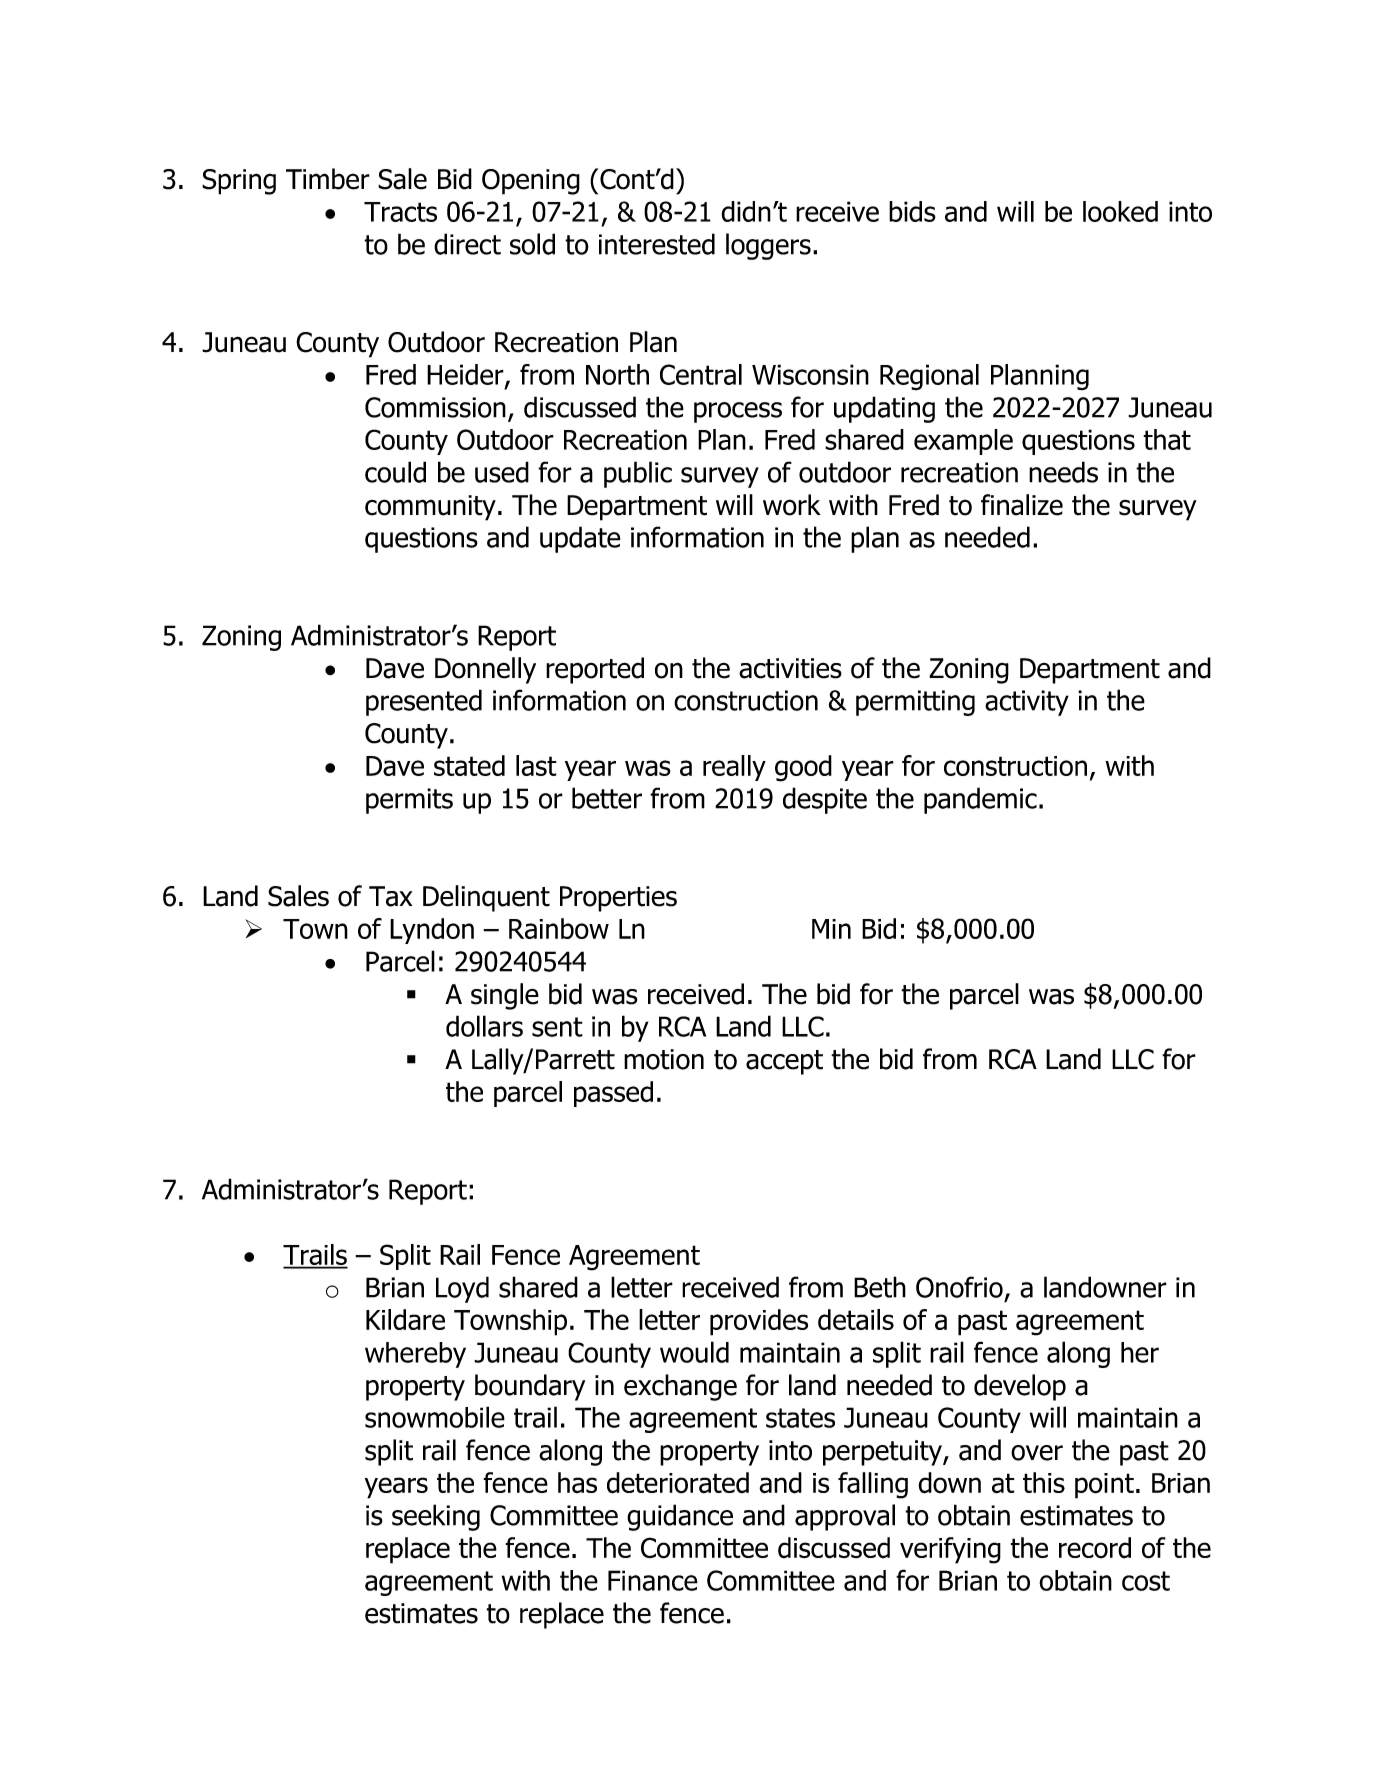  I want to click on finalize, so click(1022, 505).
